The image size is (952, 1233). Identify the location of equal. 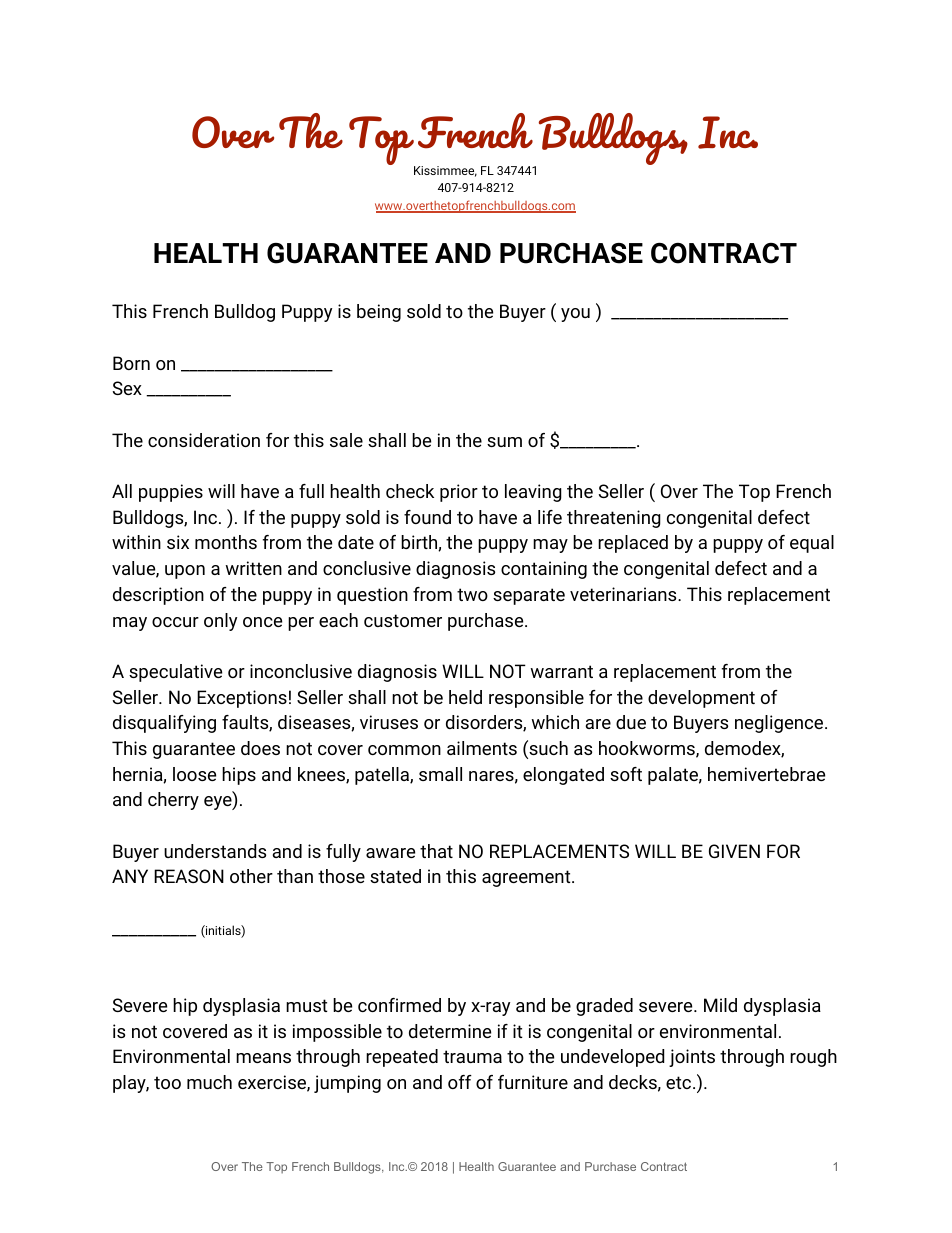
(812, 544).
